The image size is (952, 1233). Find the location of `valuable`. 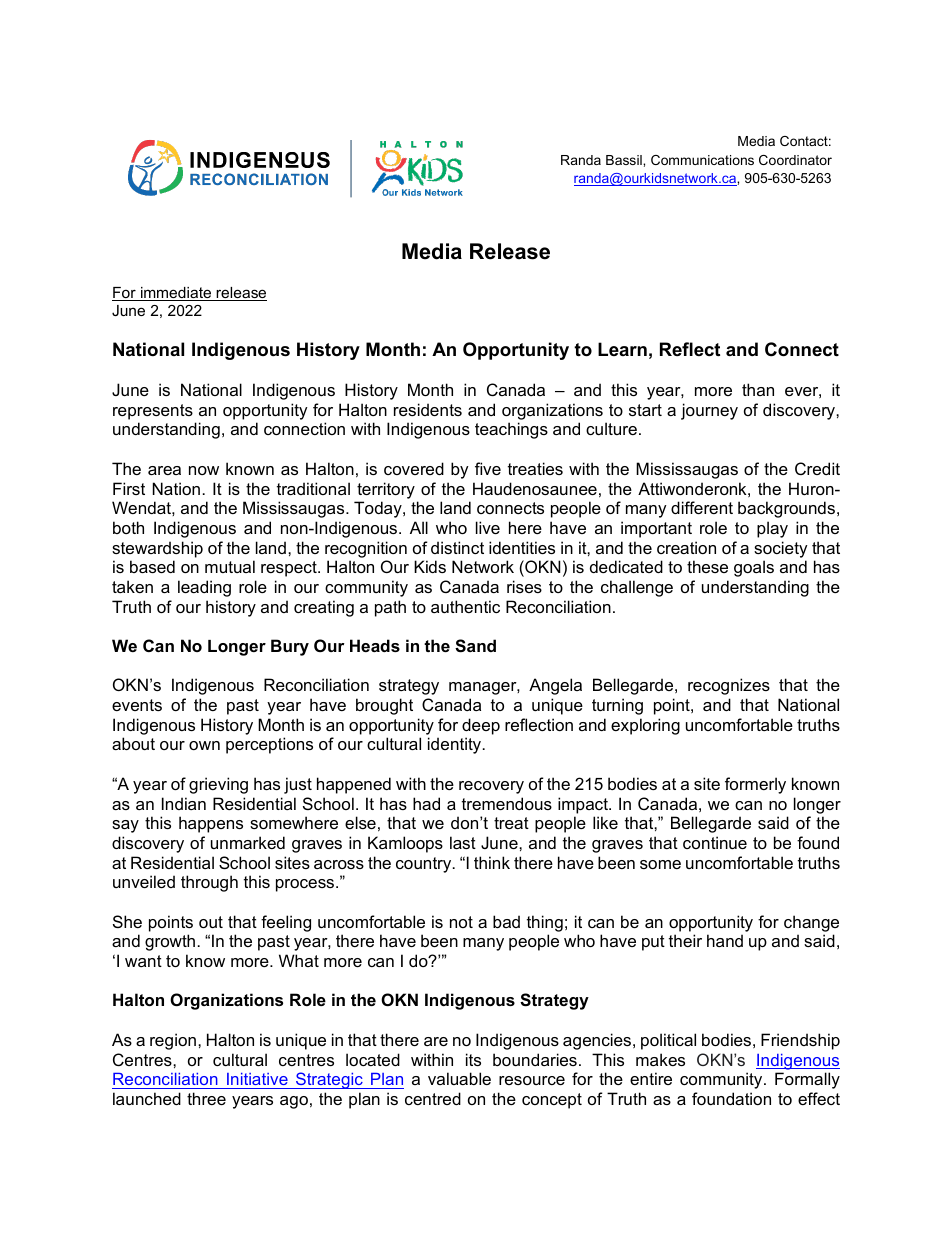

valuable is located at coordinates (459, 1078).
